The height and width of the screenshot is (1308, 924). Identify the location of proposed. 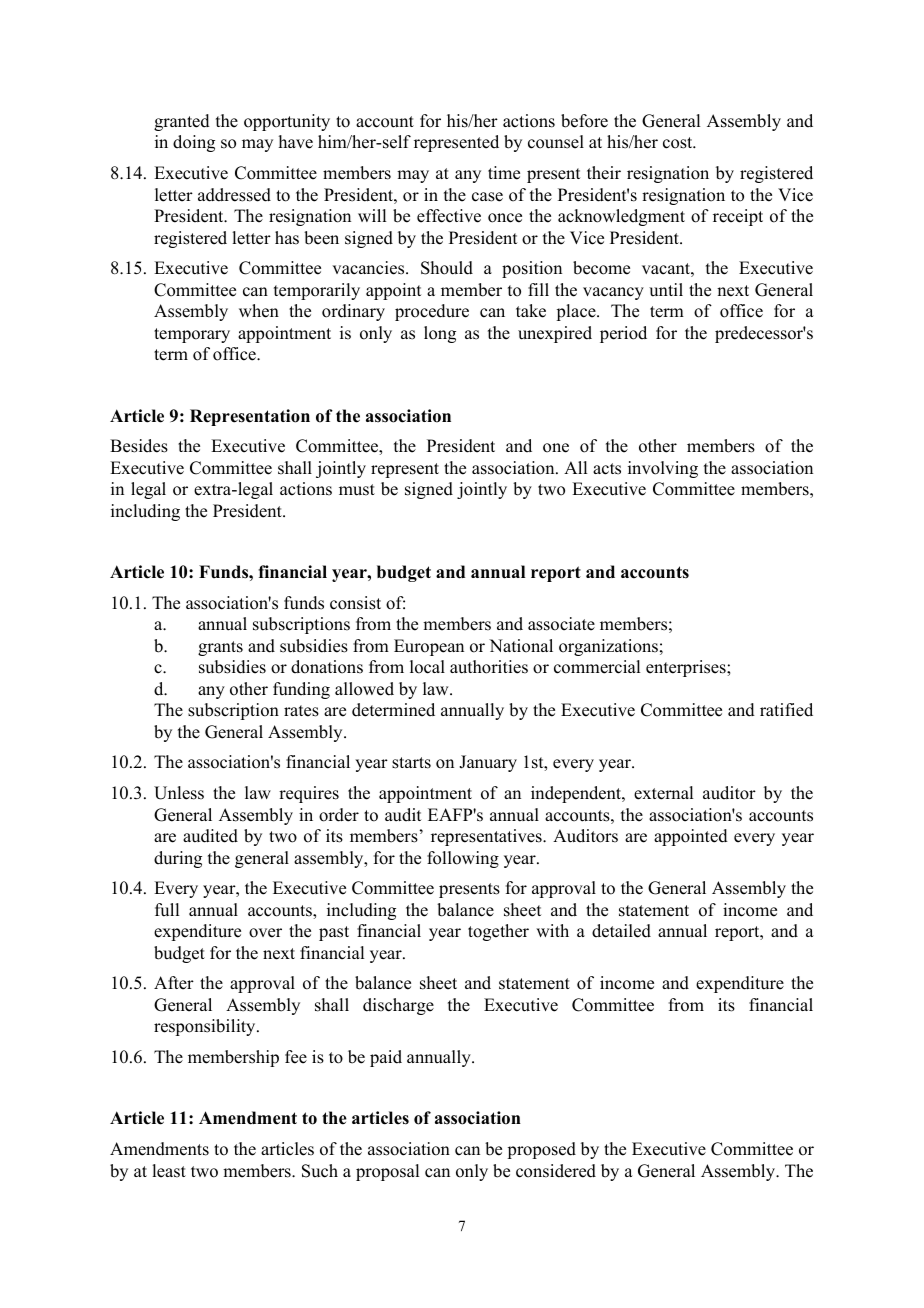
(541, 1150).
